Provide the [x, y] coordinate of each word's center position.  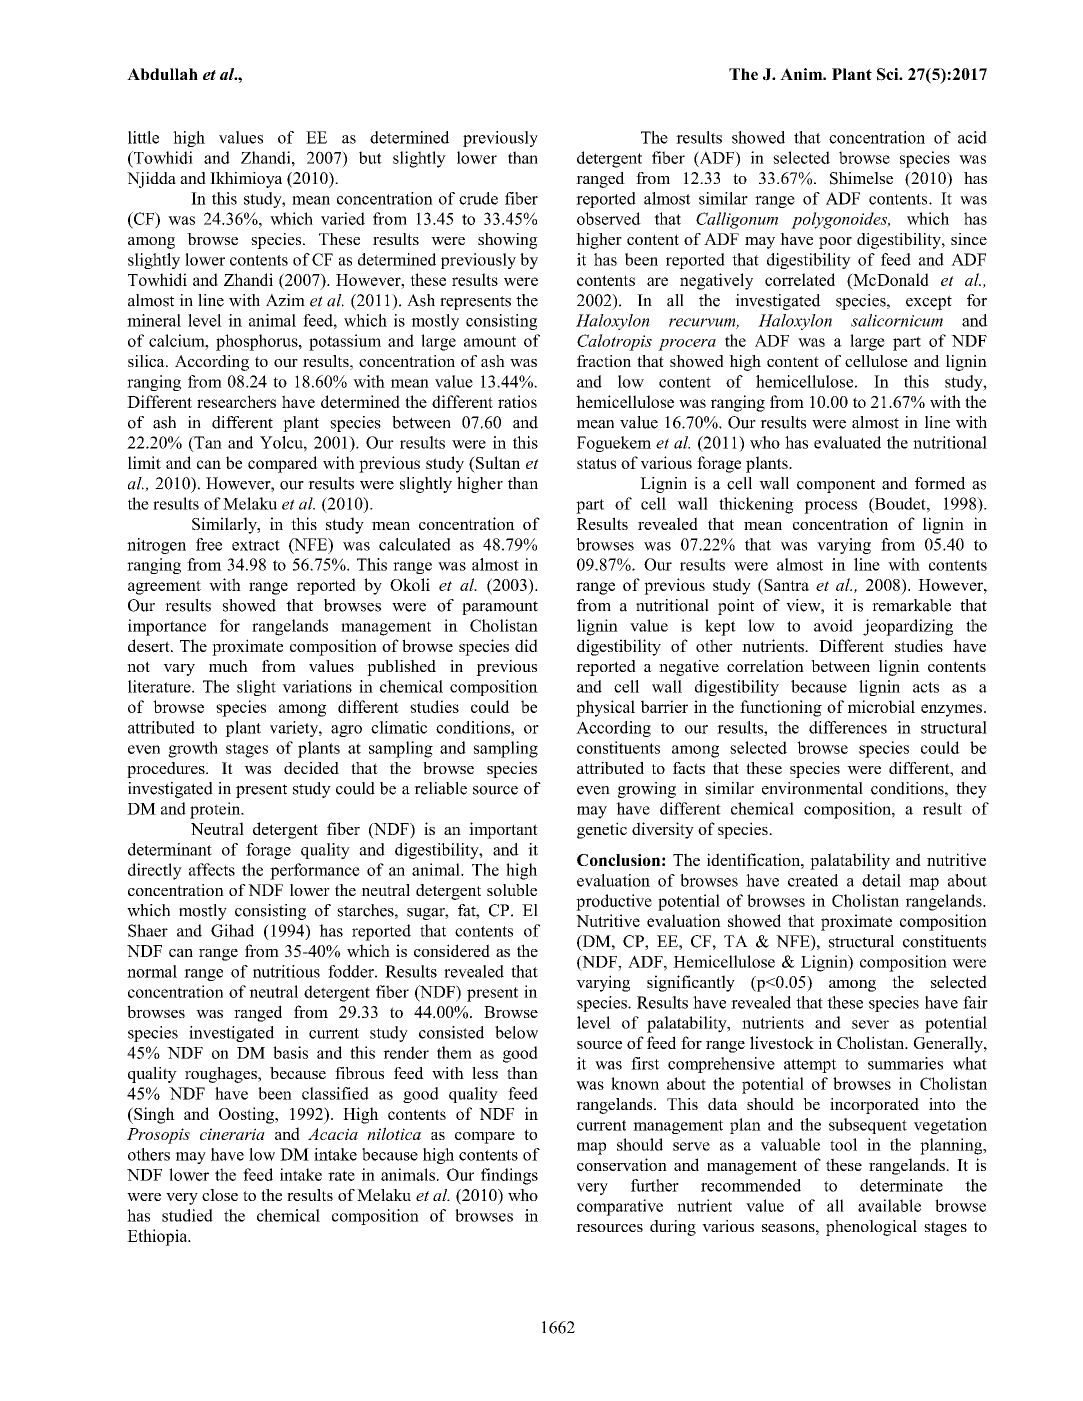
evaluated [847, 442]
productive [614, 902]
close [220, 1195]
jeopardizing [908, 627]
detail [881, 880]
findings [509, 1176]
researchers [236, 401]
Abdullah [162, 74]
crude [478, 198]
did [526, 645]
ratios [517, 401]
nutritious [286, 971]
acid [972, 137]
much [228, 666]
